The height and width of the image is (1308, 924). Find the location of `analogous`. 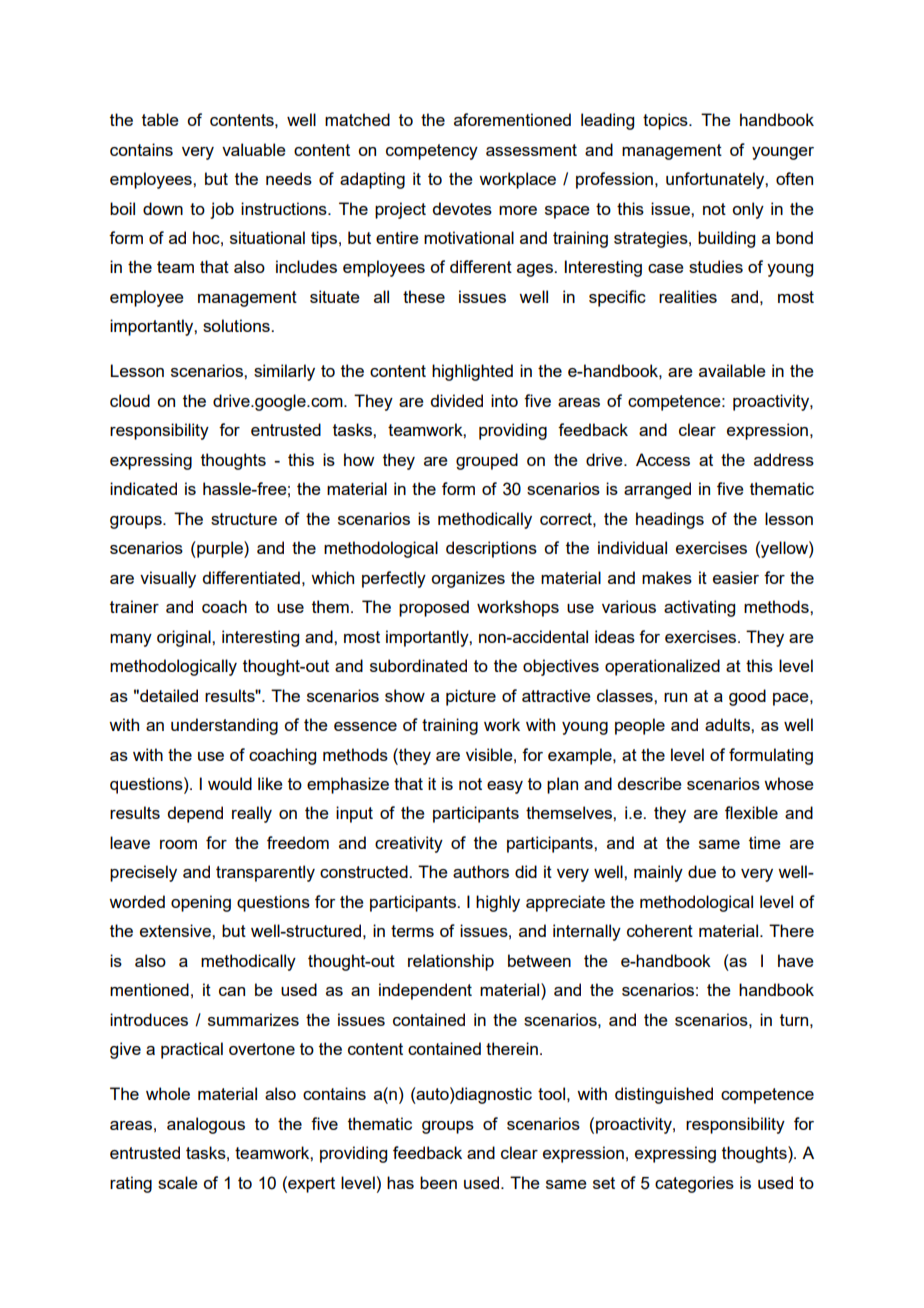

analogous is located at coordinates (206, 1125).
